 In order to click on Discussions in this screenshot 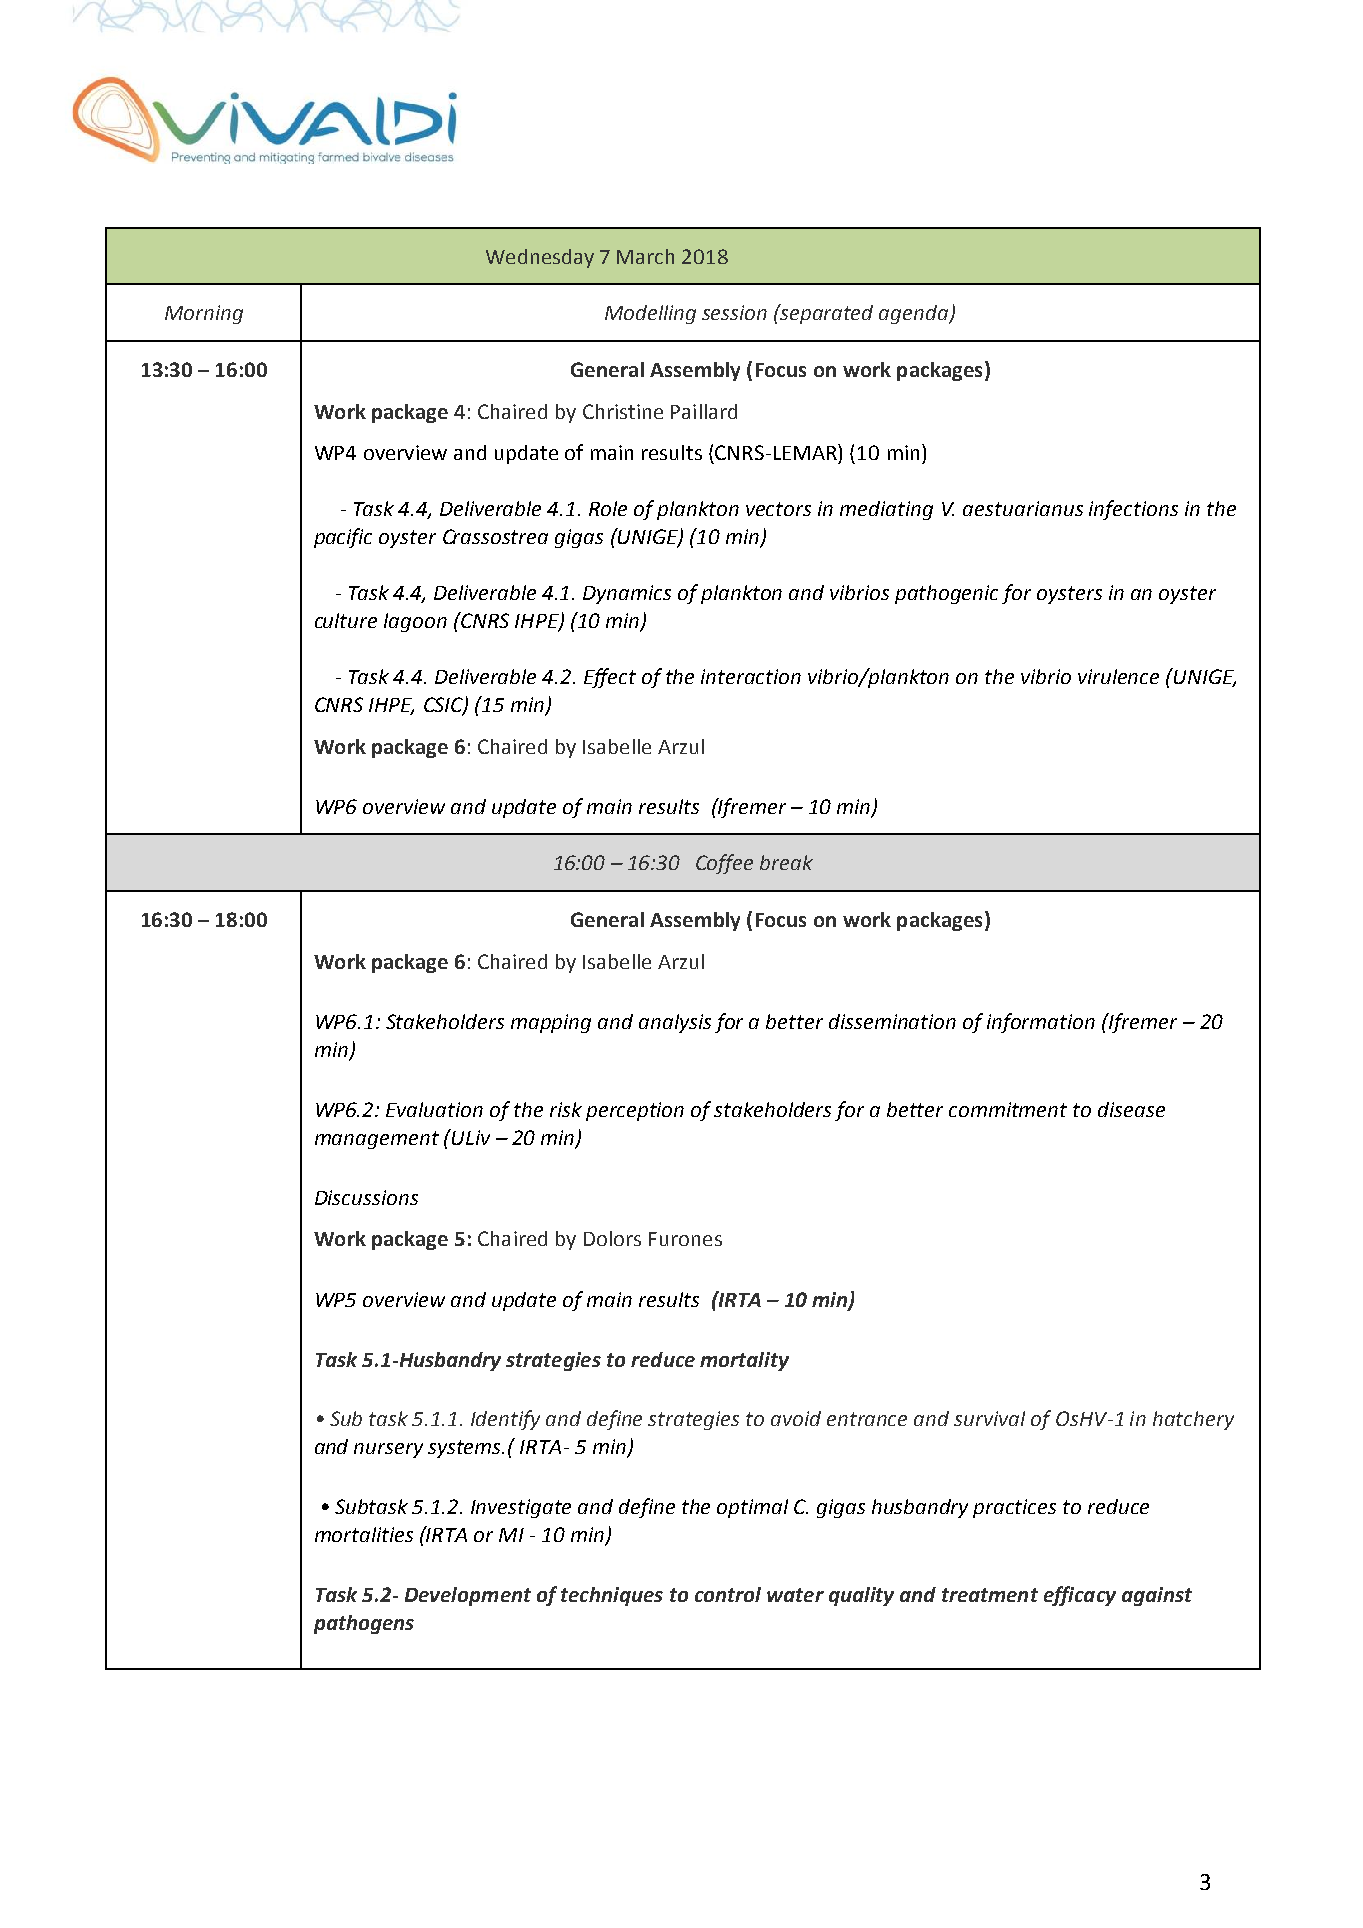, I will do `click(366, 1197)`.
